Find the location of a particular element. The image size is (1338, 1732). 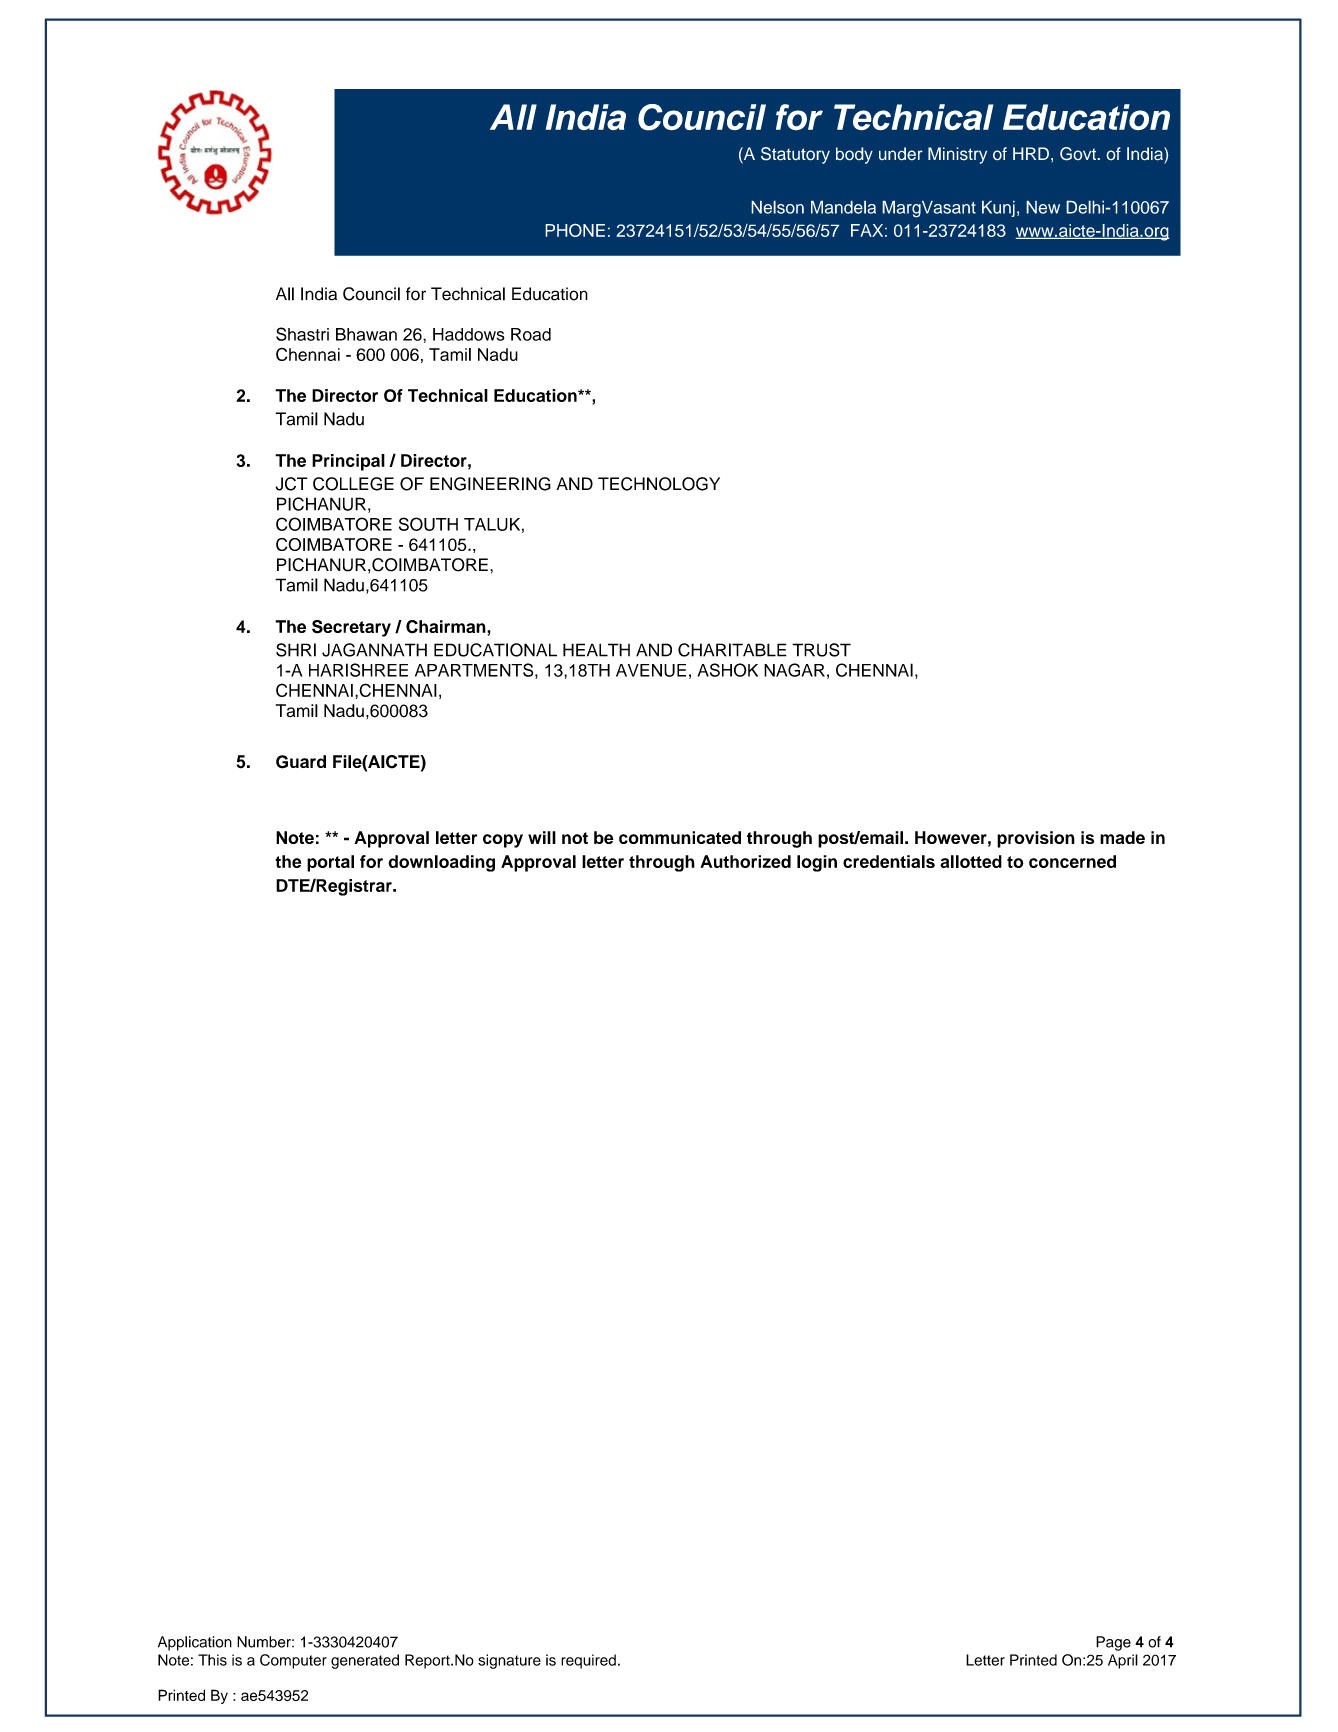

Page is located at coordinates (1113, 1643).
